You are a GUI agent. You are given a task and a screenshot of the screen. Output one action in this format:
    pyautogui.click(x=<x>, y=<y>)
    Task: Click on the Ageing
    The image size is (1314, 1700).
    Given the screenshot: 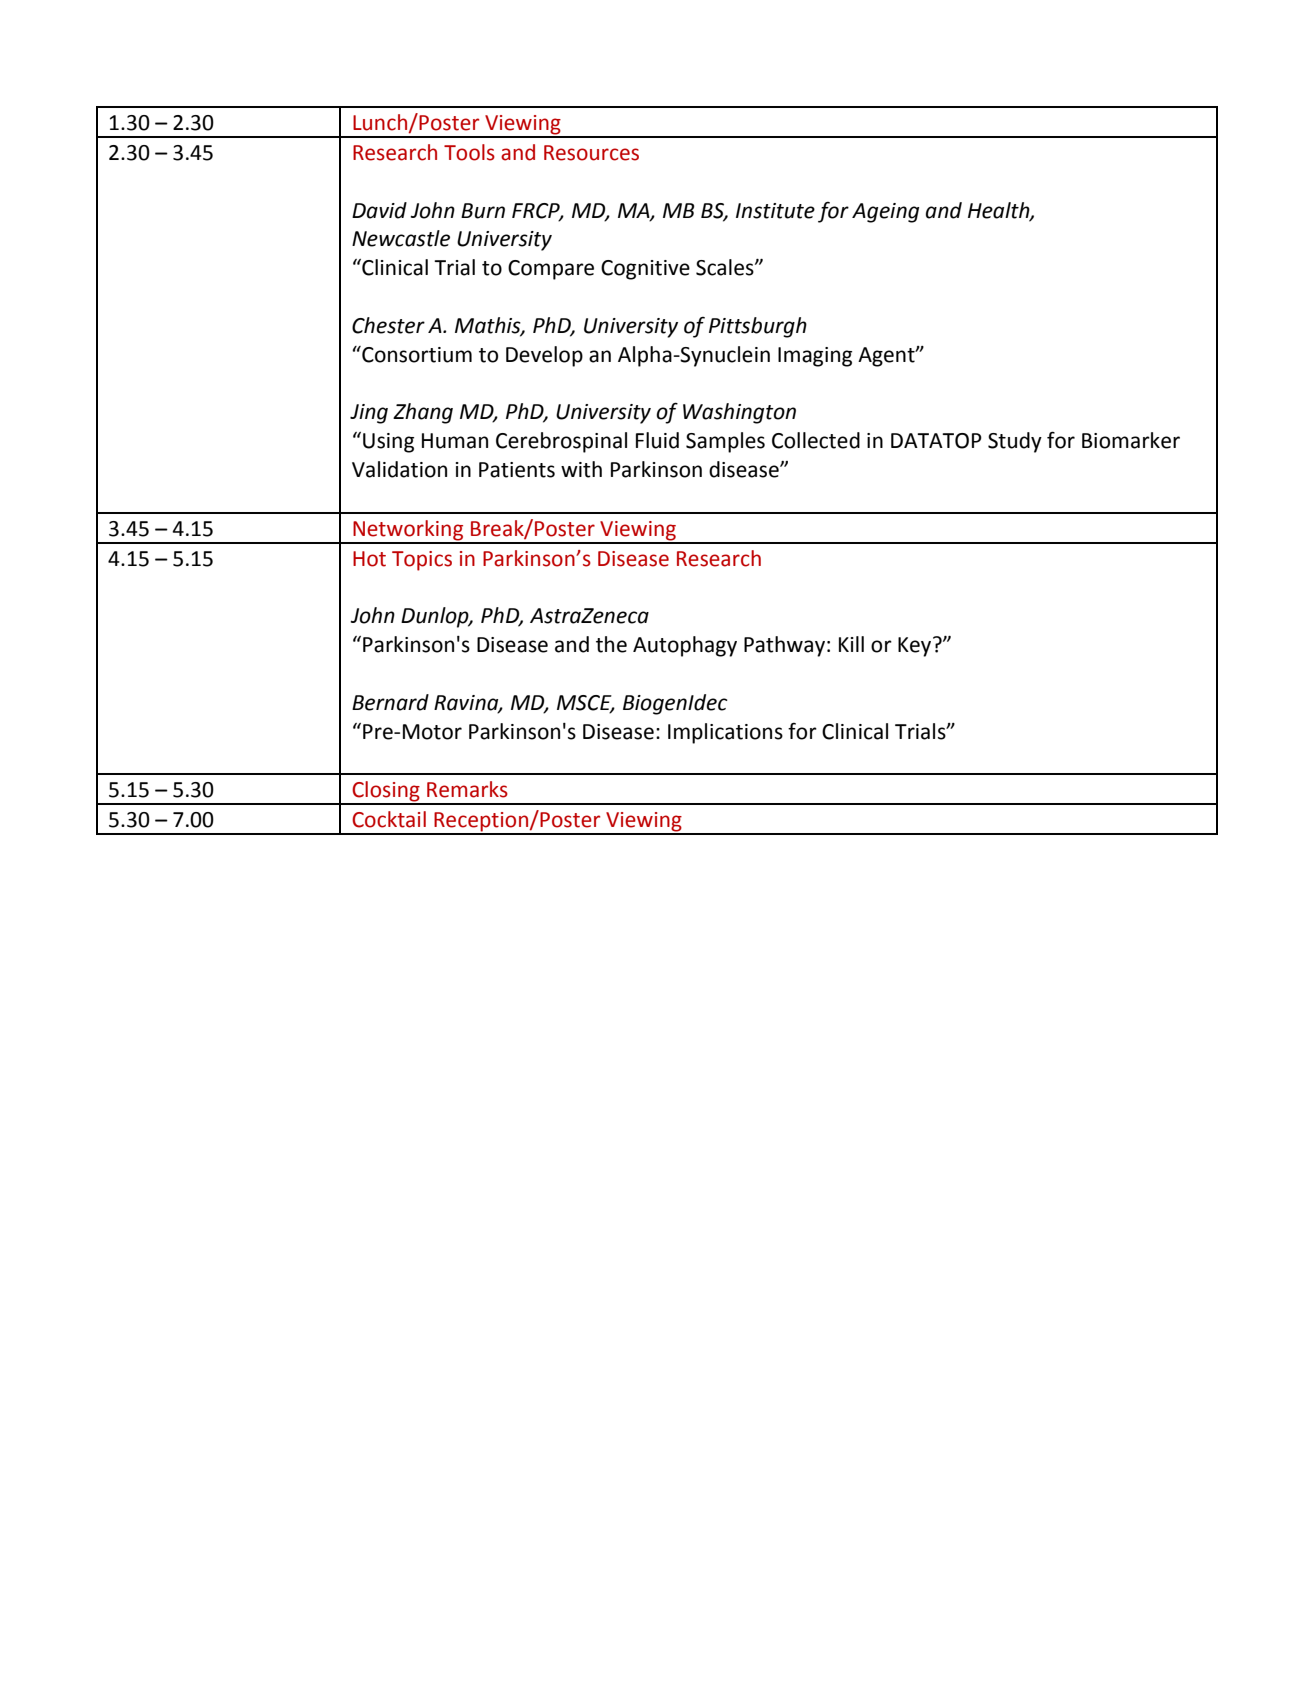 What is the action you would take?
    pyautogui.click(x=885, y=213)
